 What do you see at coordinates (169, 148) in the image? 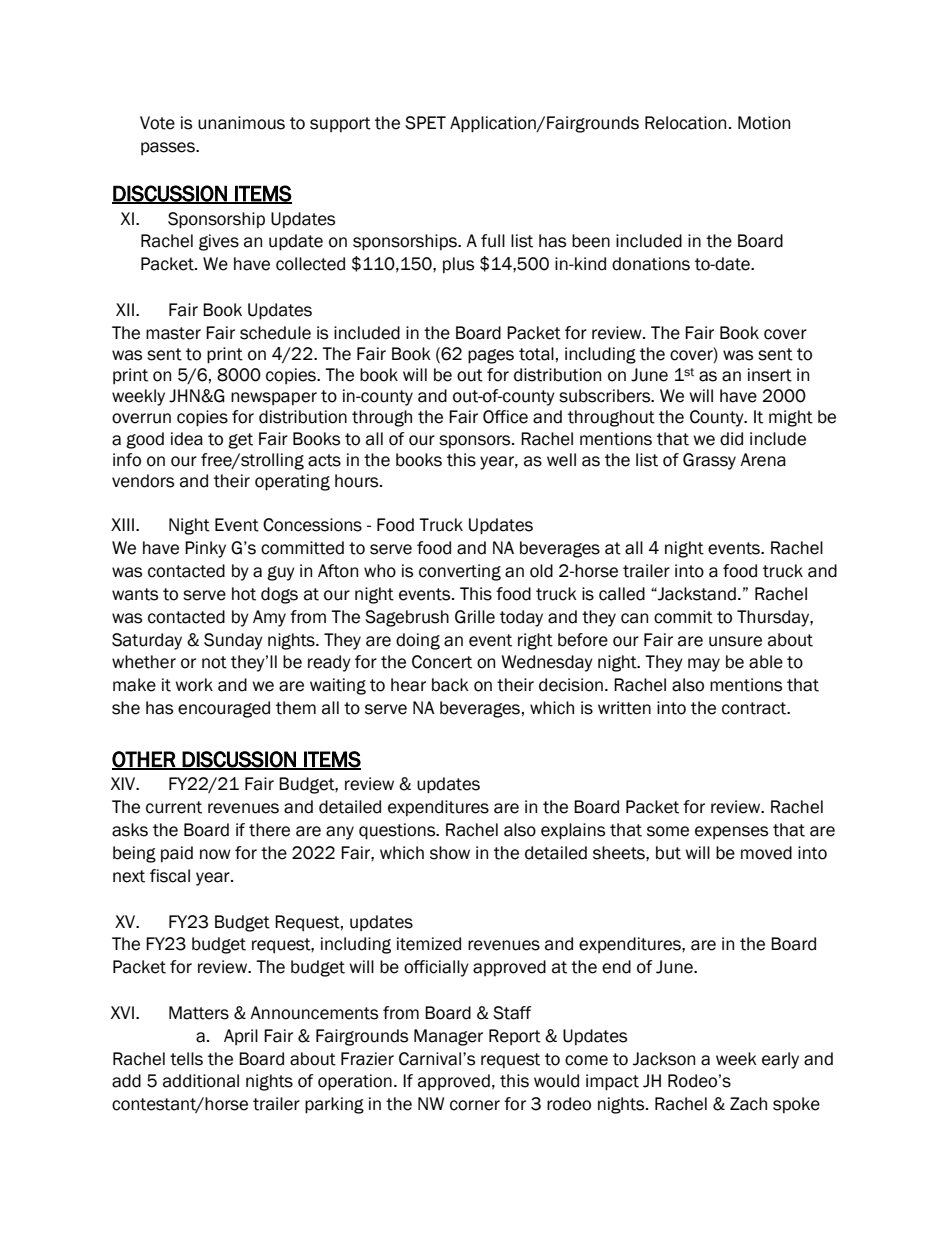
I see `passes` at bounding box center [169, 148].
